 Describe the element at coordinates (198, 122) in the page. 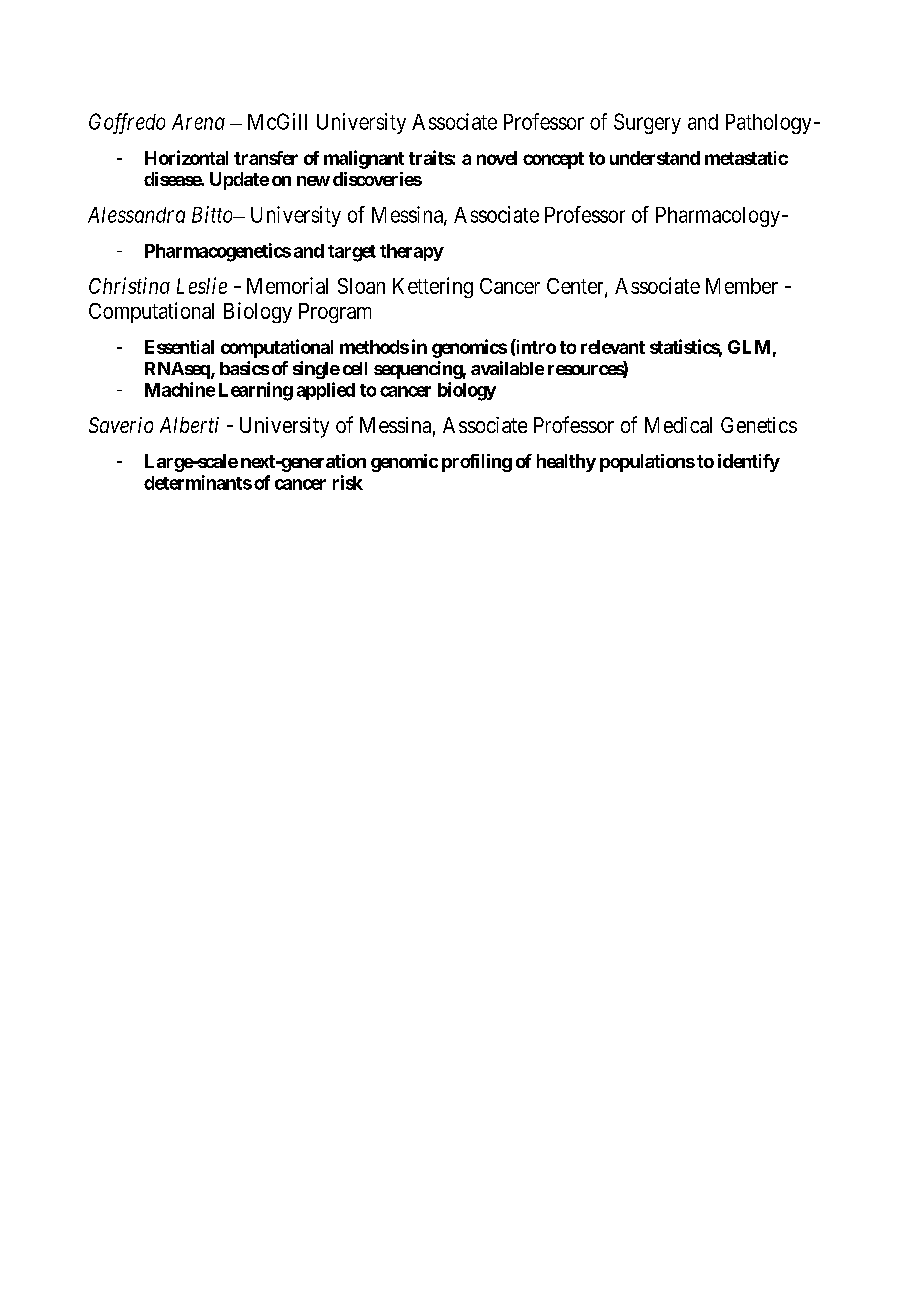

I see `Arena` at that location.
